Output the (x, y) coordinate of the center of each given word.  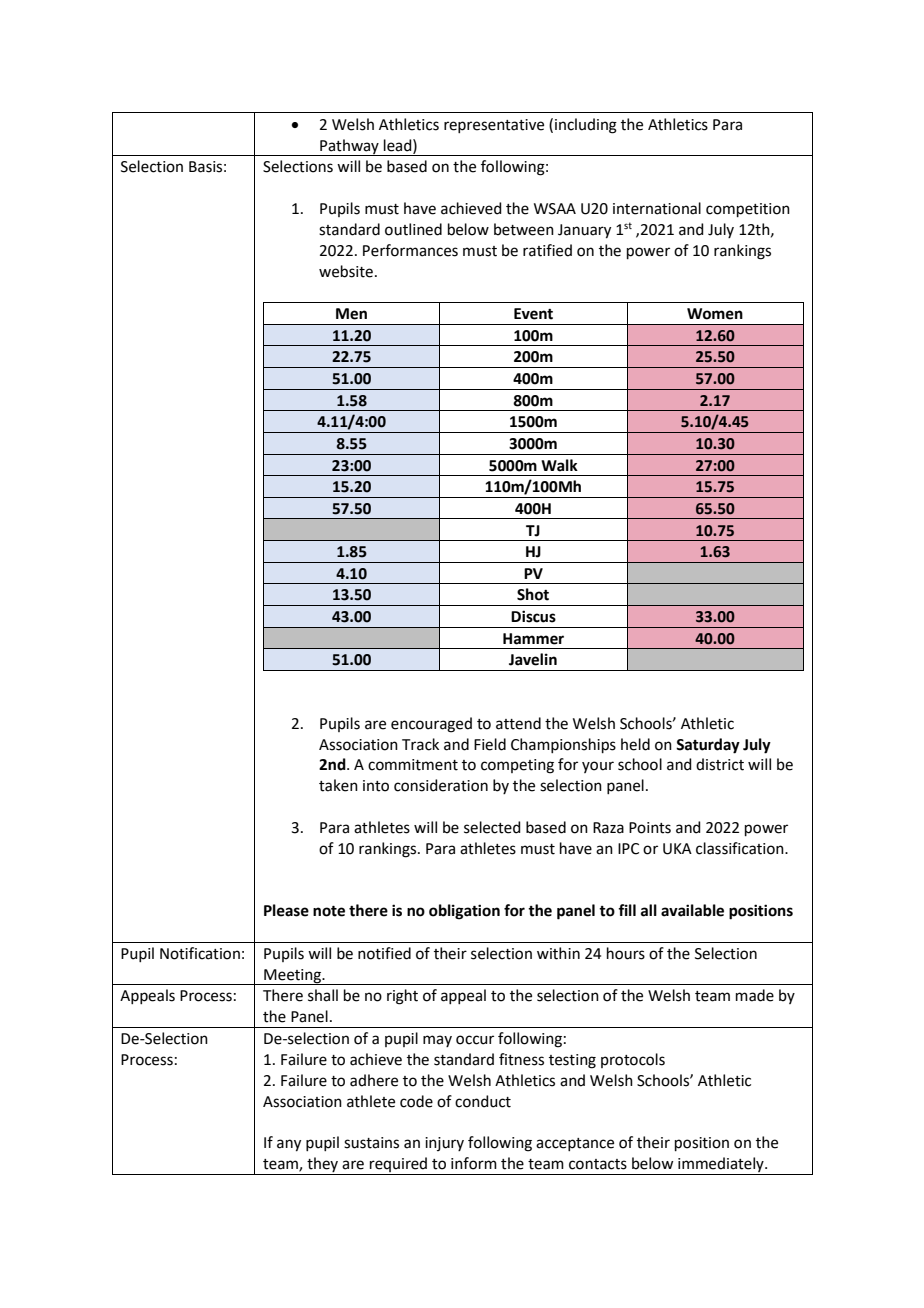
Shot (533, 594)
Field (490, 744)
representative (494, 126)
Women (715, 314)
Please (286, 910)
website (346, 271)
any (289, 1145)
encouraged (431, 725)
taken (338, 785)
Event (533, 314)
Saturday (708, 746)
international (657, 208)
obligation (464, 912)
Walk (559, 465)
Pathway (349, 147)
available (692, 910)
